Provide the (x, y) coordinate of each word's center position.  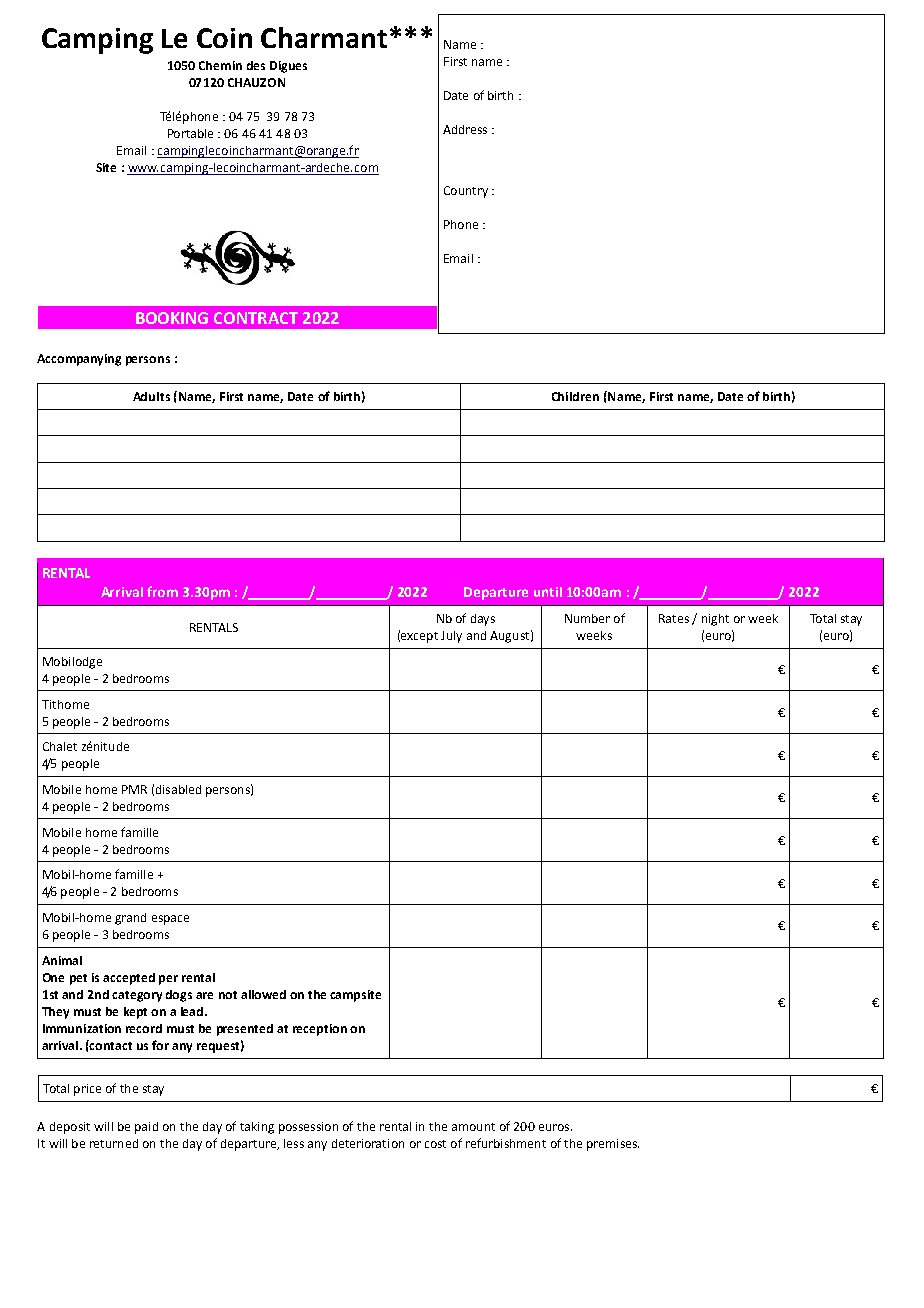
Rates (674, 618)
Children (575, 396)
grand (130, 919)
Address (465, 129)
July (451, 637)
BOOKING (172, 318)
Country (466, 192)
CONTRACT (256, 318)
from (162, 591)
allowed (263, 994)
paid (146, 1128)
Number (587, 618)
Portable (190, 133)
